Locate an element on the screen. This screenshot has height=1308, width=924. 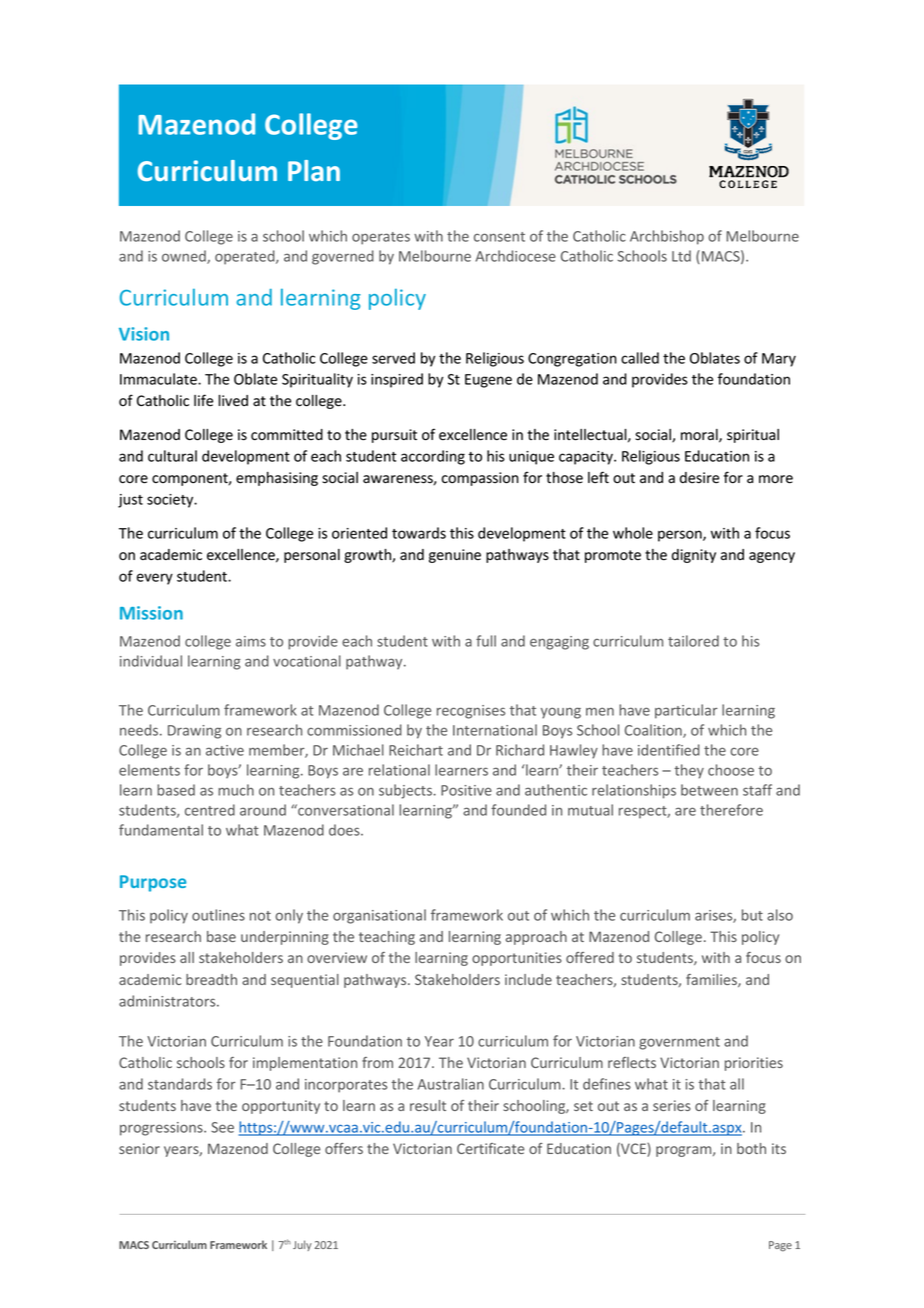
particular is located at coordinates (686, 711).
